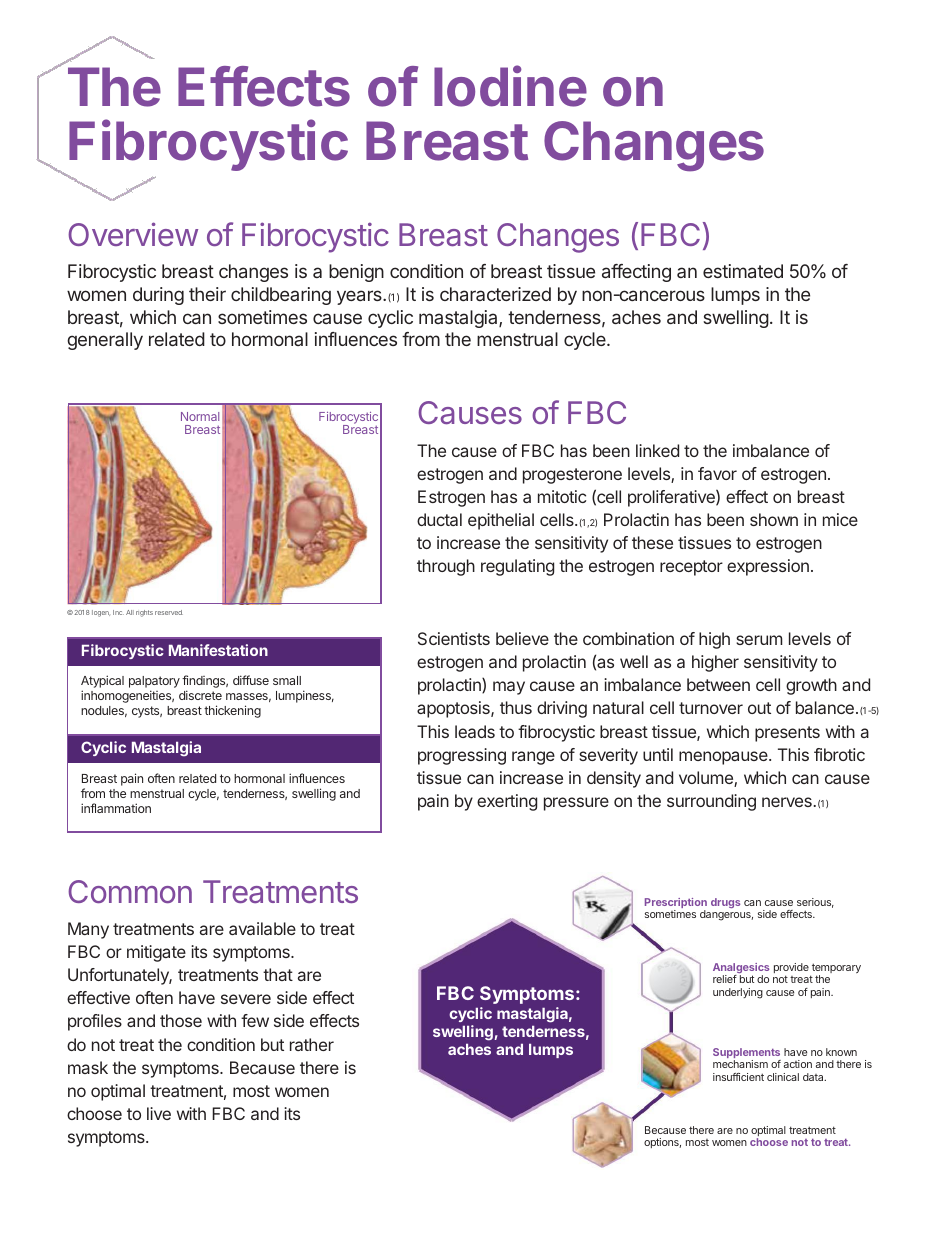 Image resolution: width=952 pixels, height=1233 pixels. What do you see at coordinates (738, 1077) in the document?
I see `insufficient` at bounding box center [738, 1077].
